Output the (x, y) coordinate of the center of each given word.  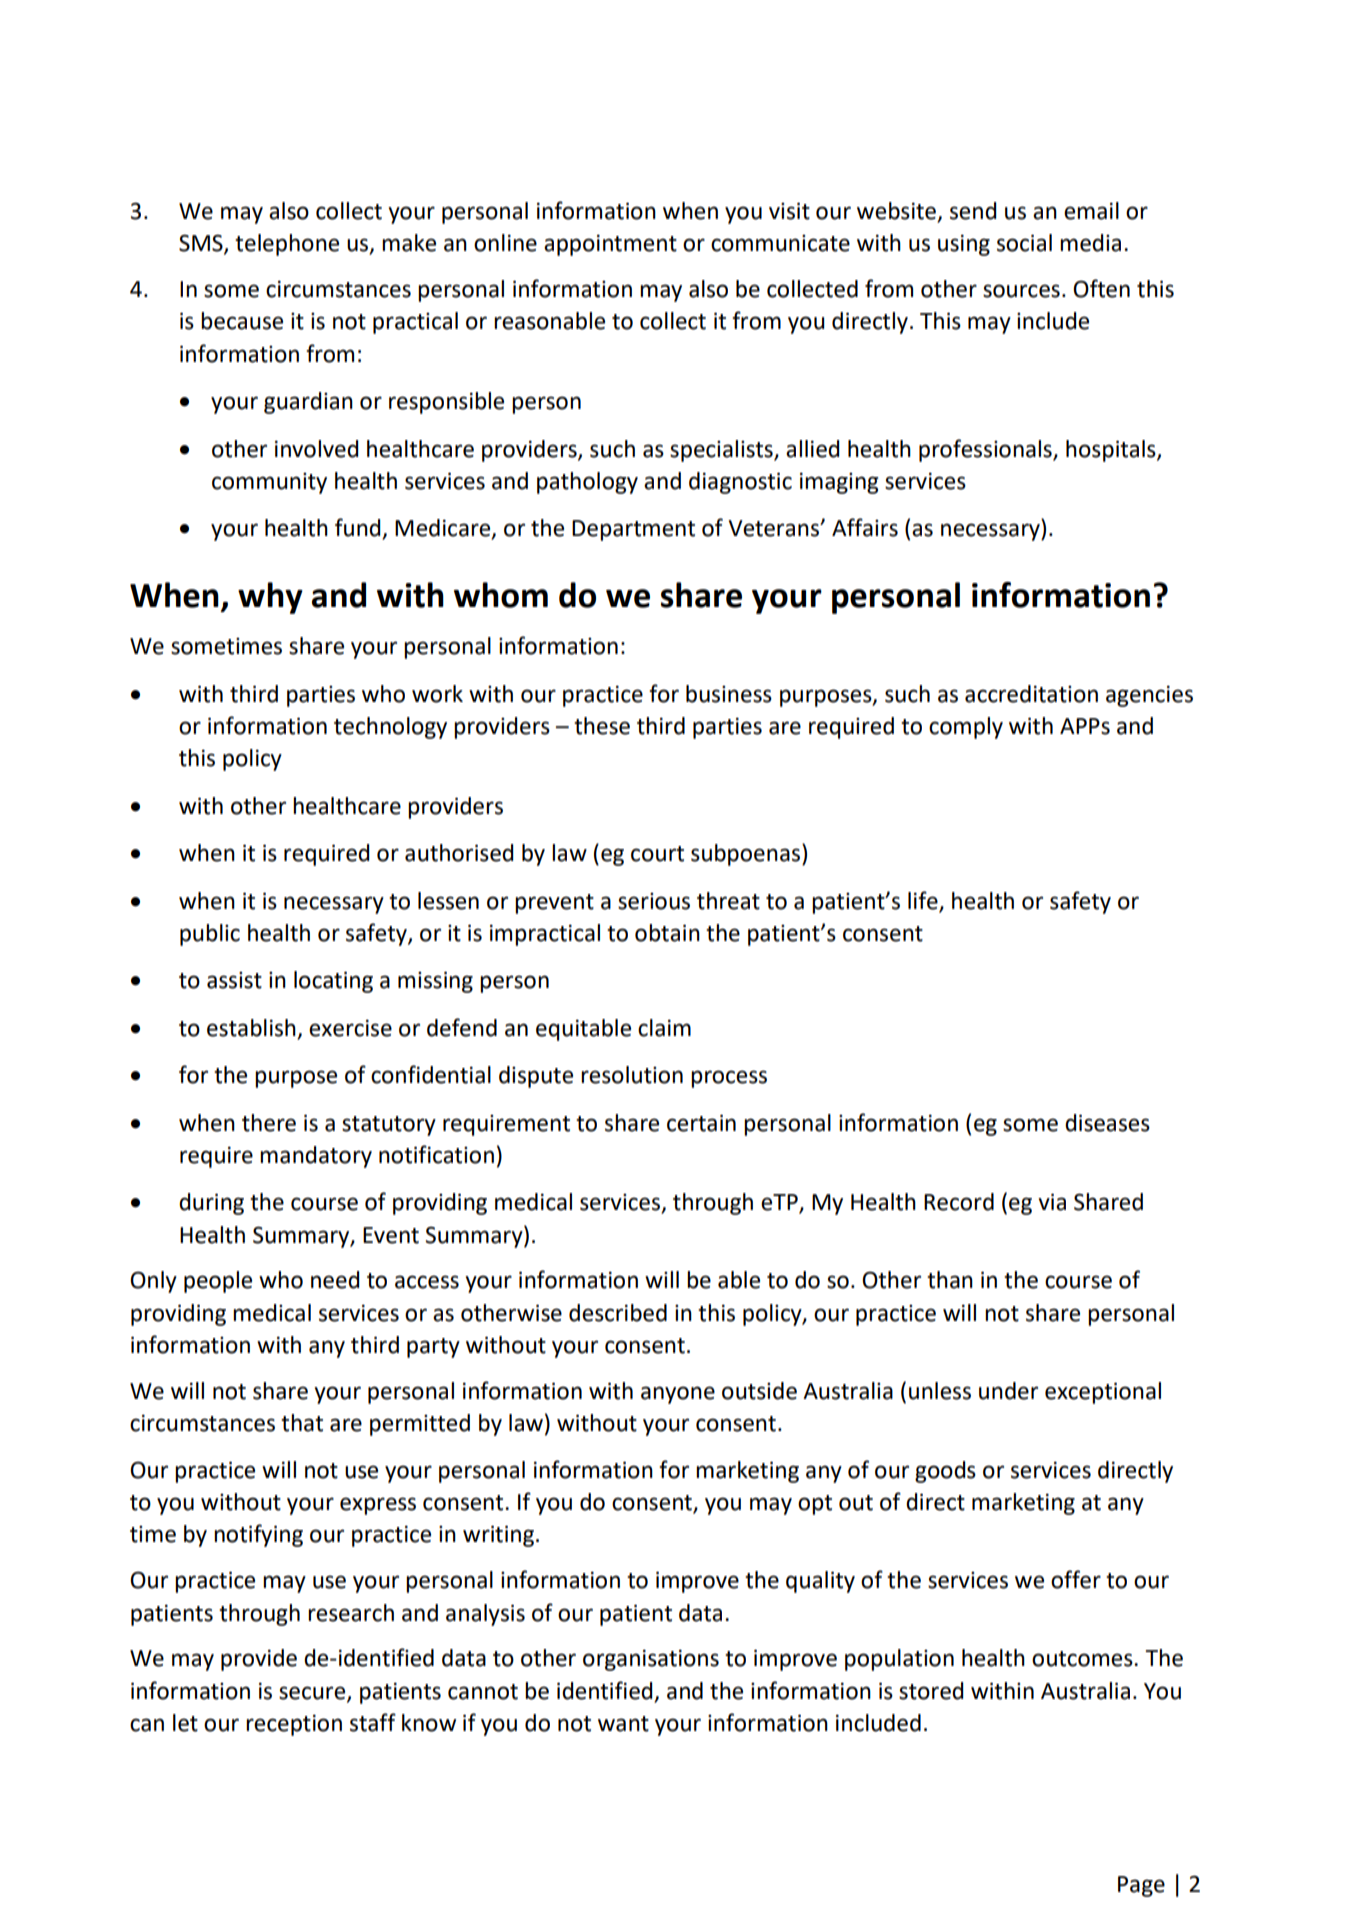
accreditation (1031, 694)
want (623, 1724)
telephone (287, 245)
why (270, 598)
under (1008, 1391)
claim (664, 1028)
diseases (1107, 1123)
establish (251, 1028)
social (1024, 243)
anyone (678, 1395)
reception (294, 1725)
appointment (610, 245)
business (729, 694)
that (302, 1423)
